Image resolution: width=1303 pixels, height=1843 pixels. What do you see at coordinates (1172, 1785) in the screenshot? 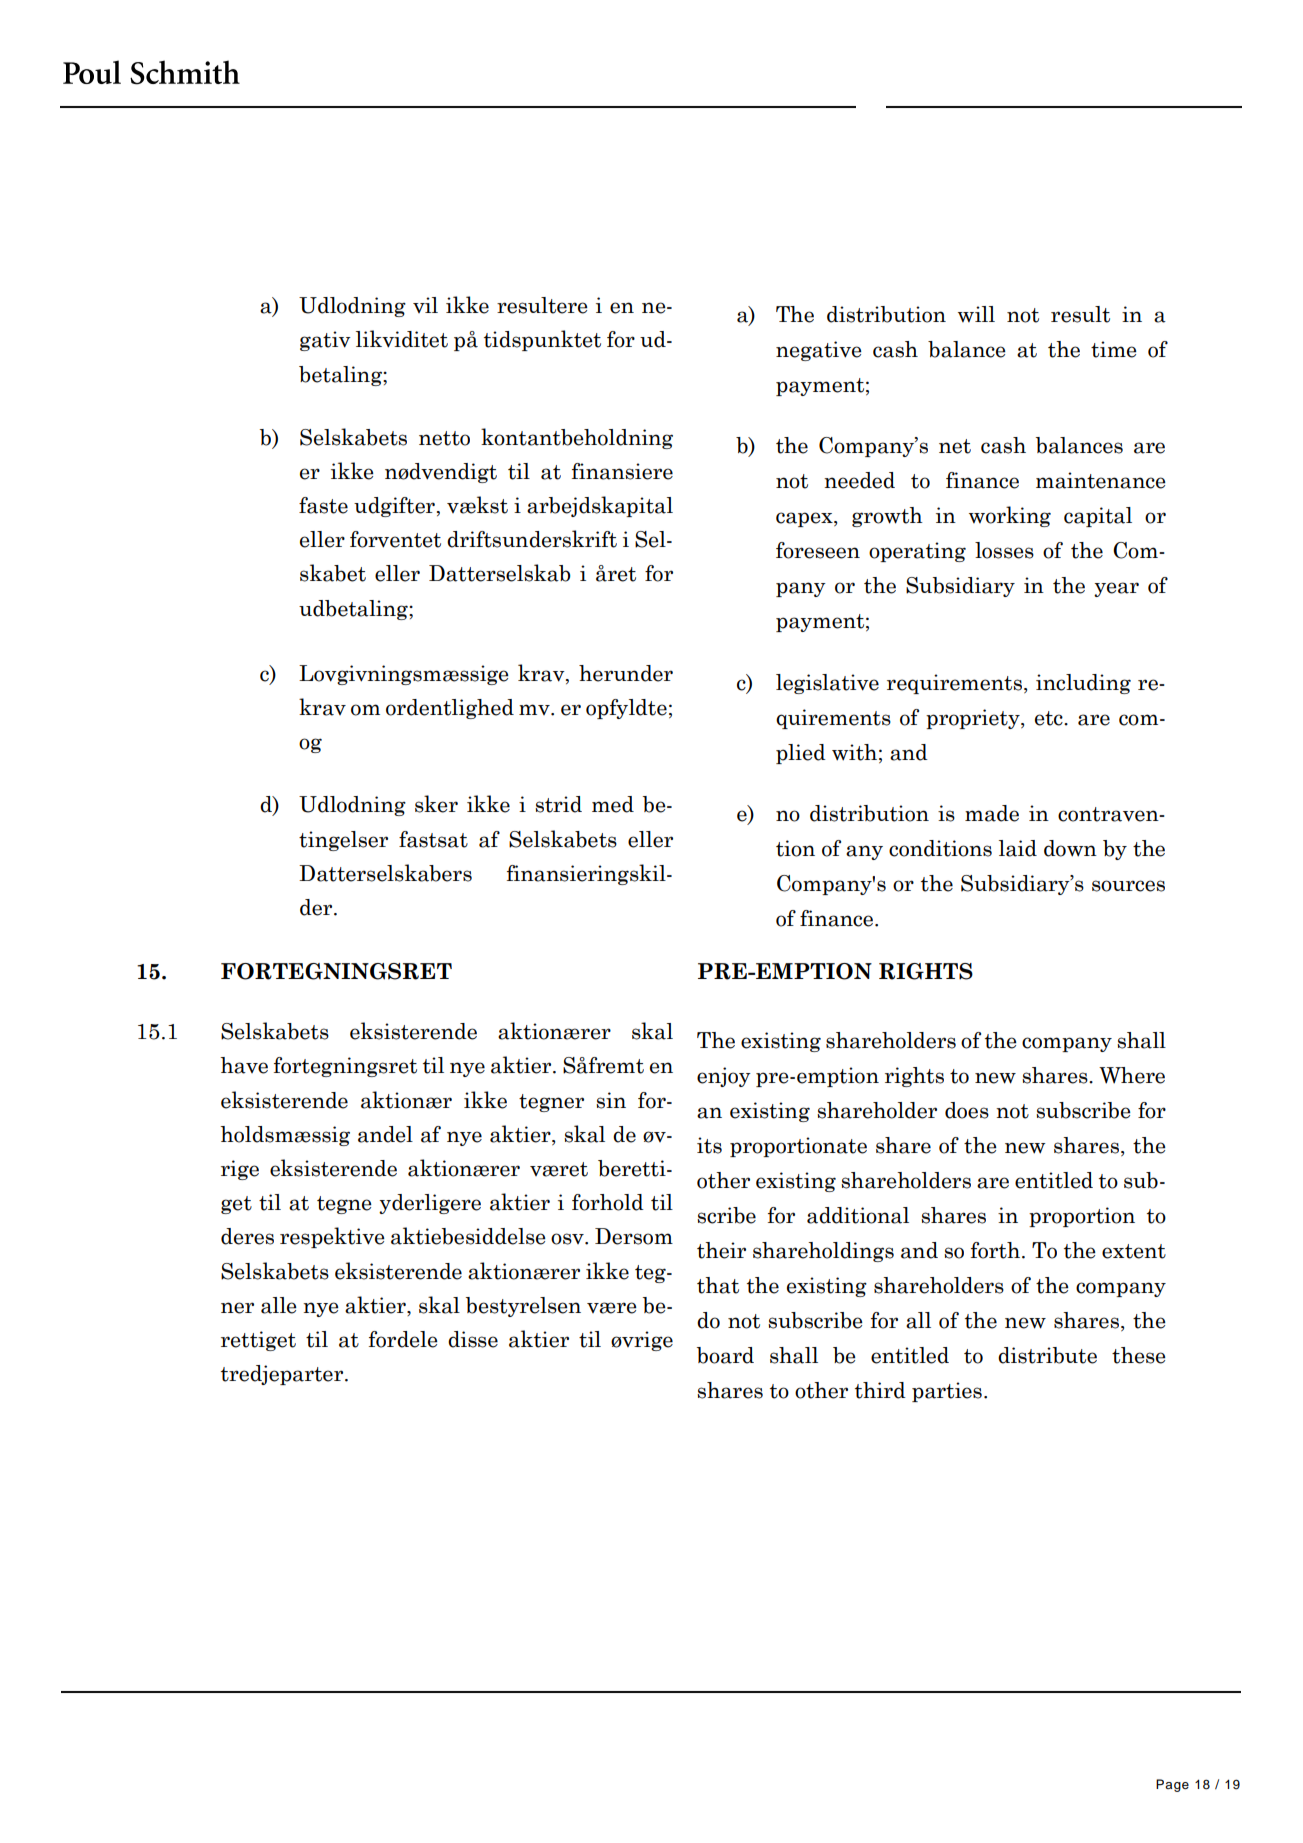
I see `Page` at bounding box center [1172, 1785].
